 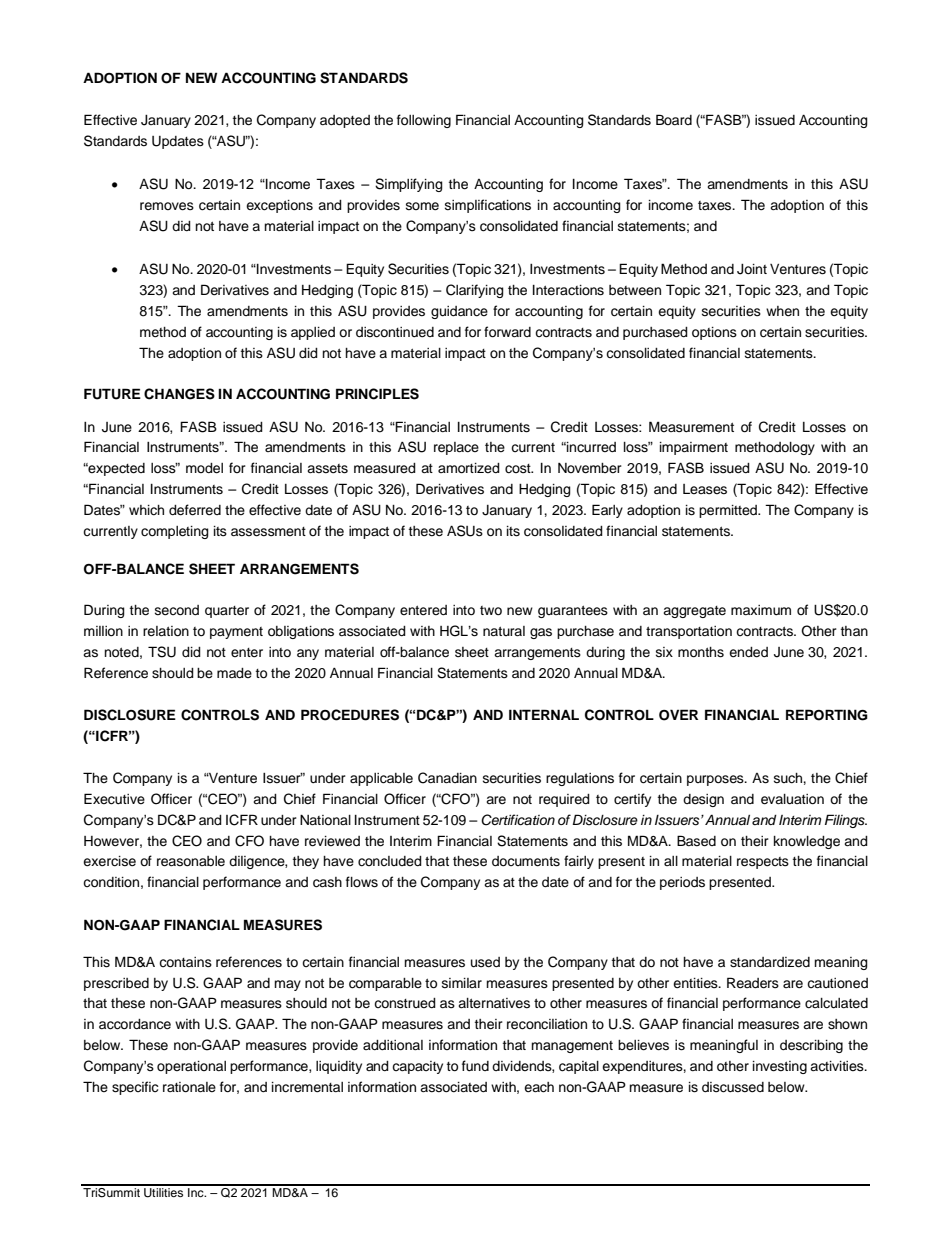 I want to click on following, so click(x=424, y=121).
